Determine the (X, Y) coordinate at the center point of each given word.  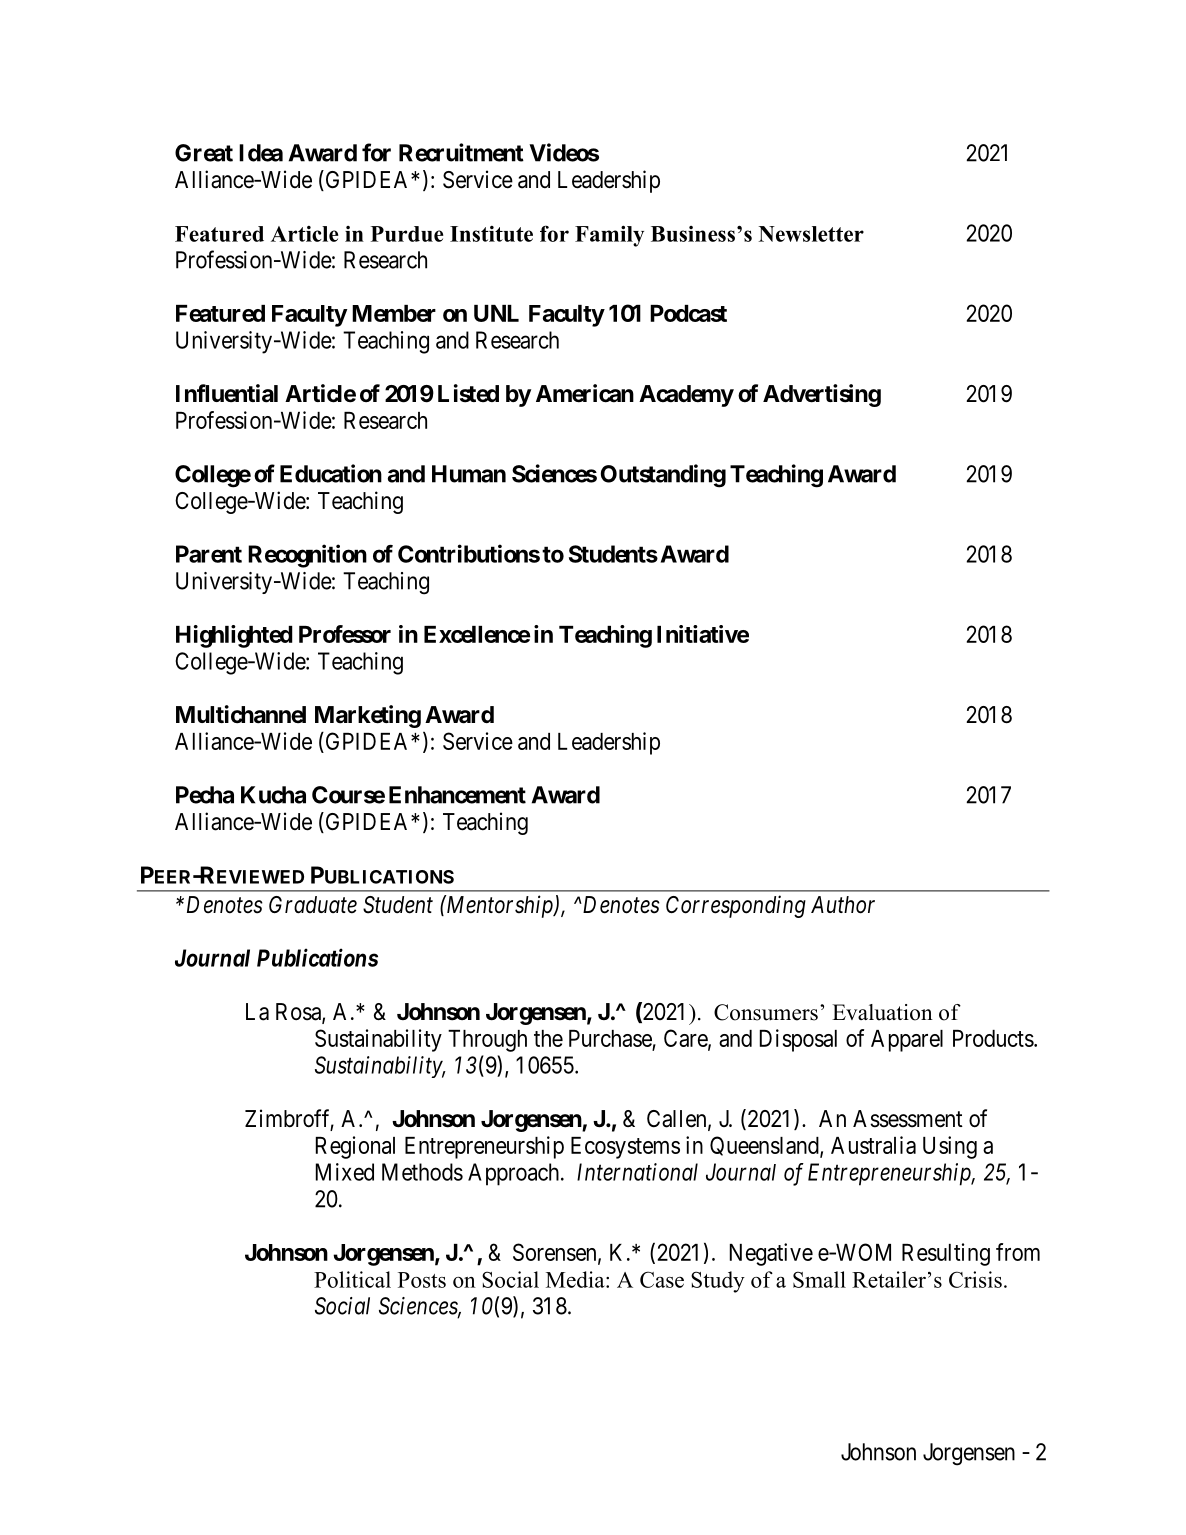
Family (609, 236)
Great (204, 153)
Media (576, 1279)
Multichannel (241, 714)
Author (843, 905)
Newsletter (811, 234)
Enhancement (457, 795)
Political (352, 1279)
